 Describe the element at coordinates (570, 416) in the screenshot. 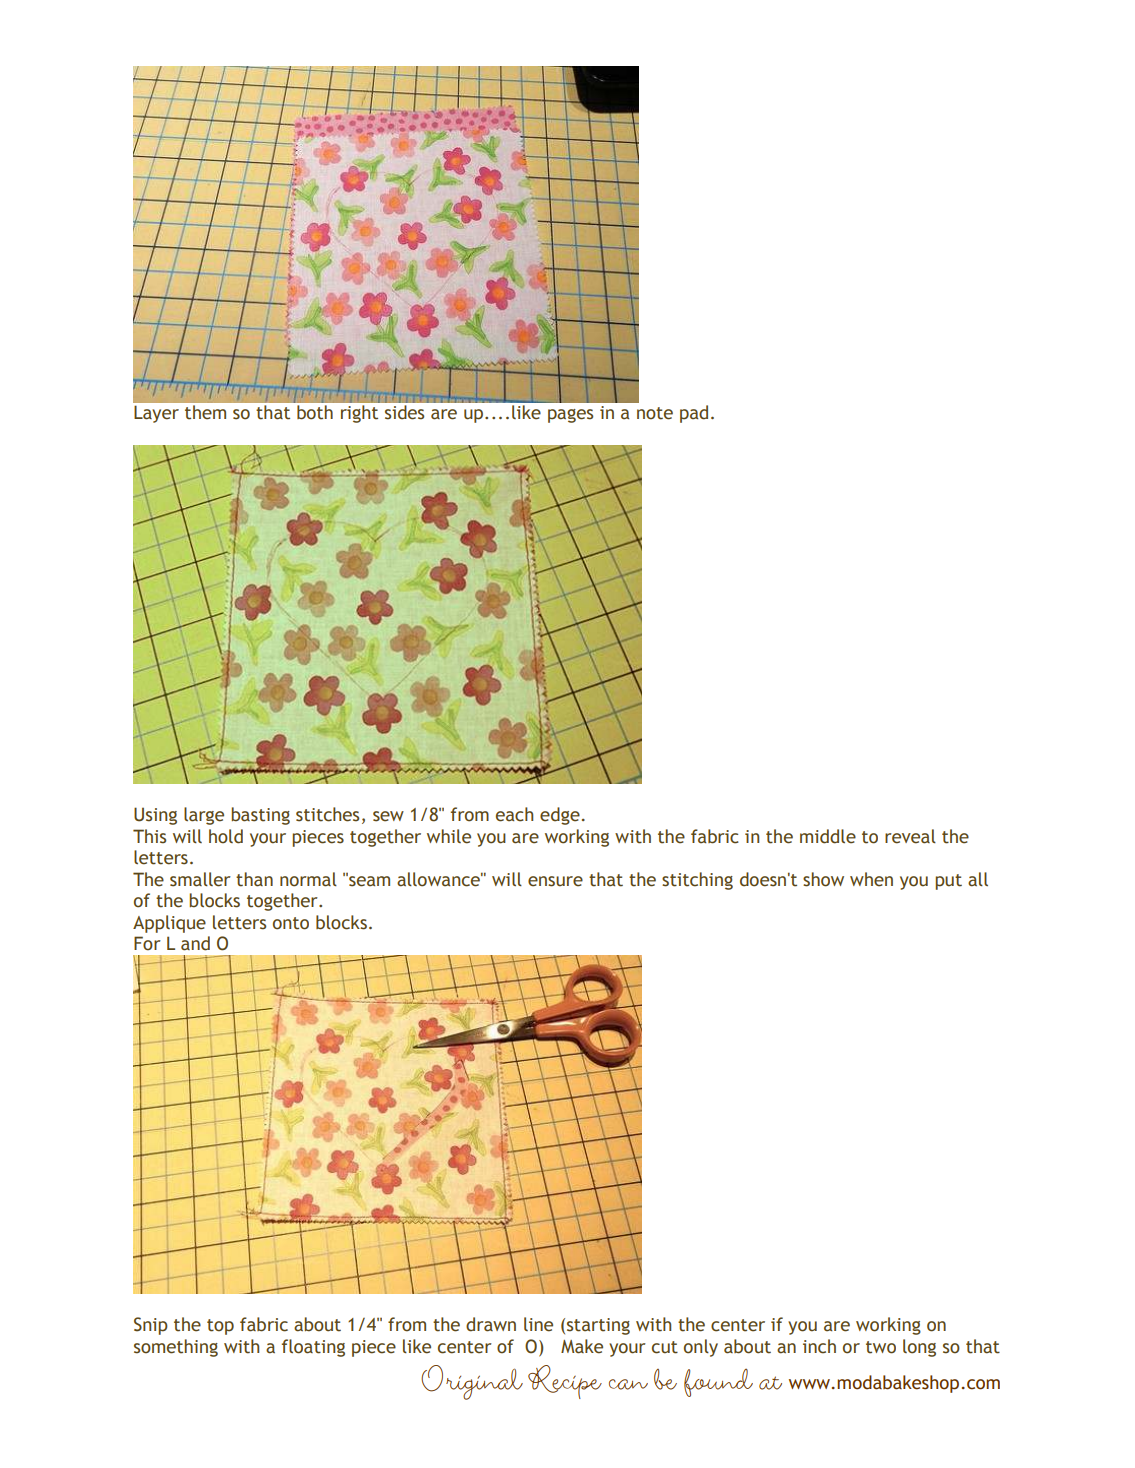

I see `pages` at that location.
